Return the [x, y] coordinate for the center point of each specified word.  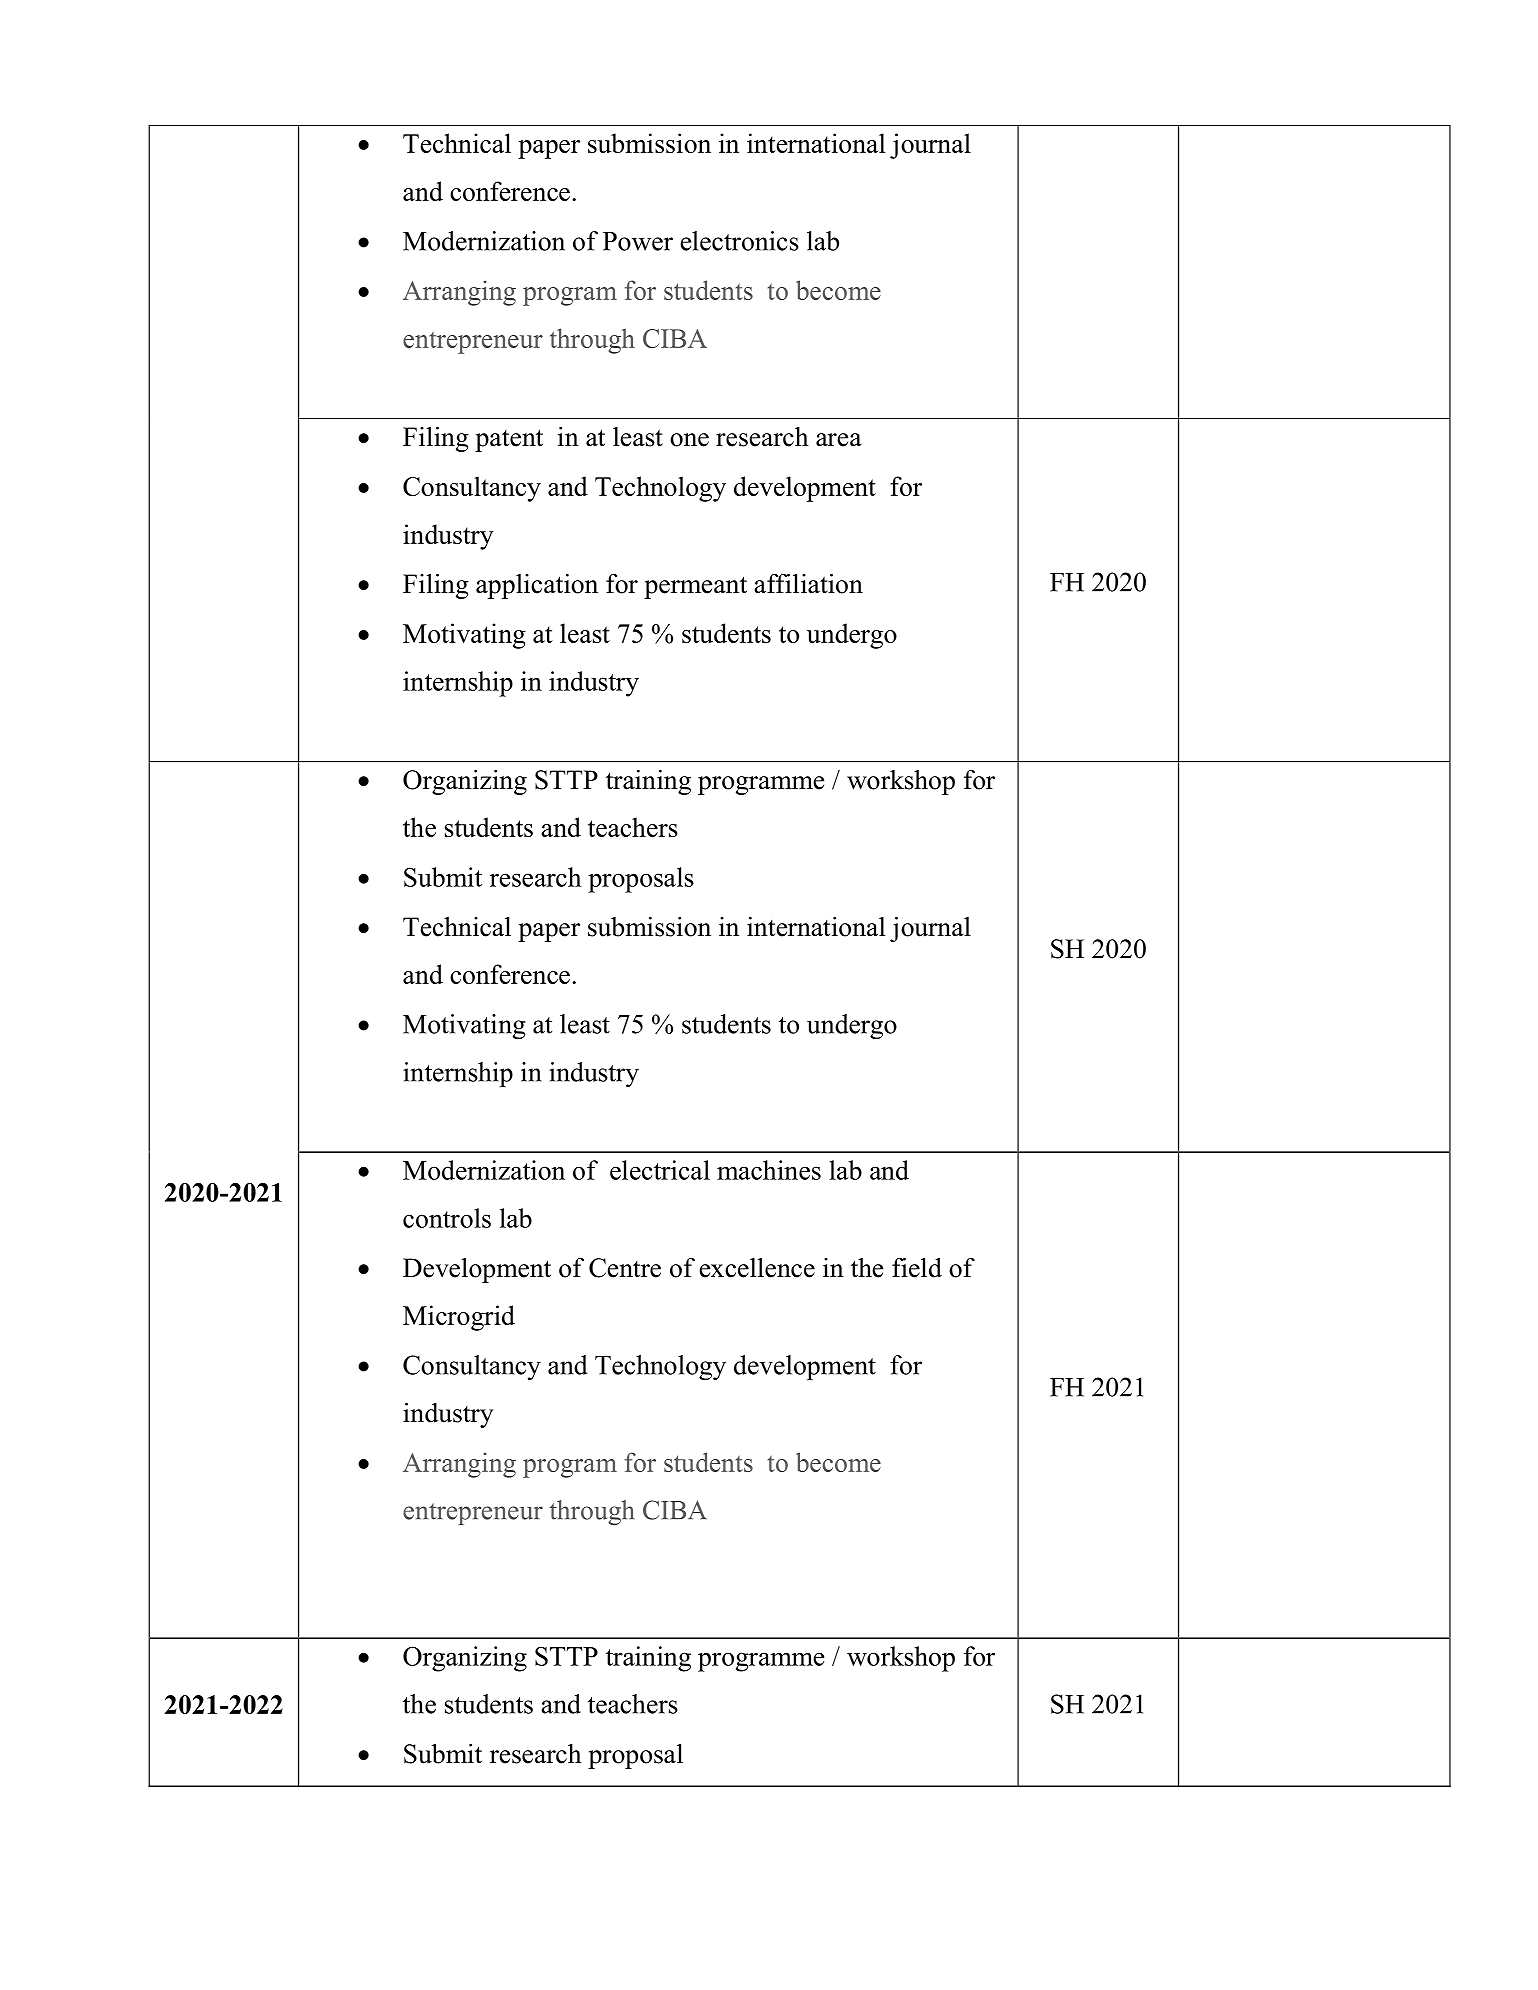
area [839, 440]
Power [638, 241]
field [917, 1268]
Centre [625, 1268]
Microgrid [459, 1318]
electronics [739, 241]
